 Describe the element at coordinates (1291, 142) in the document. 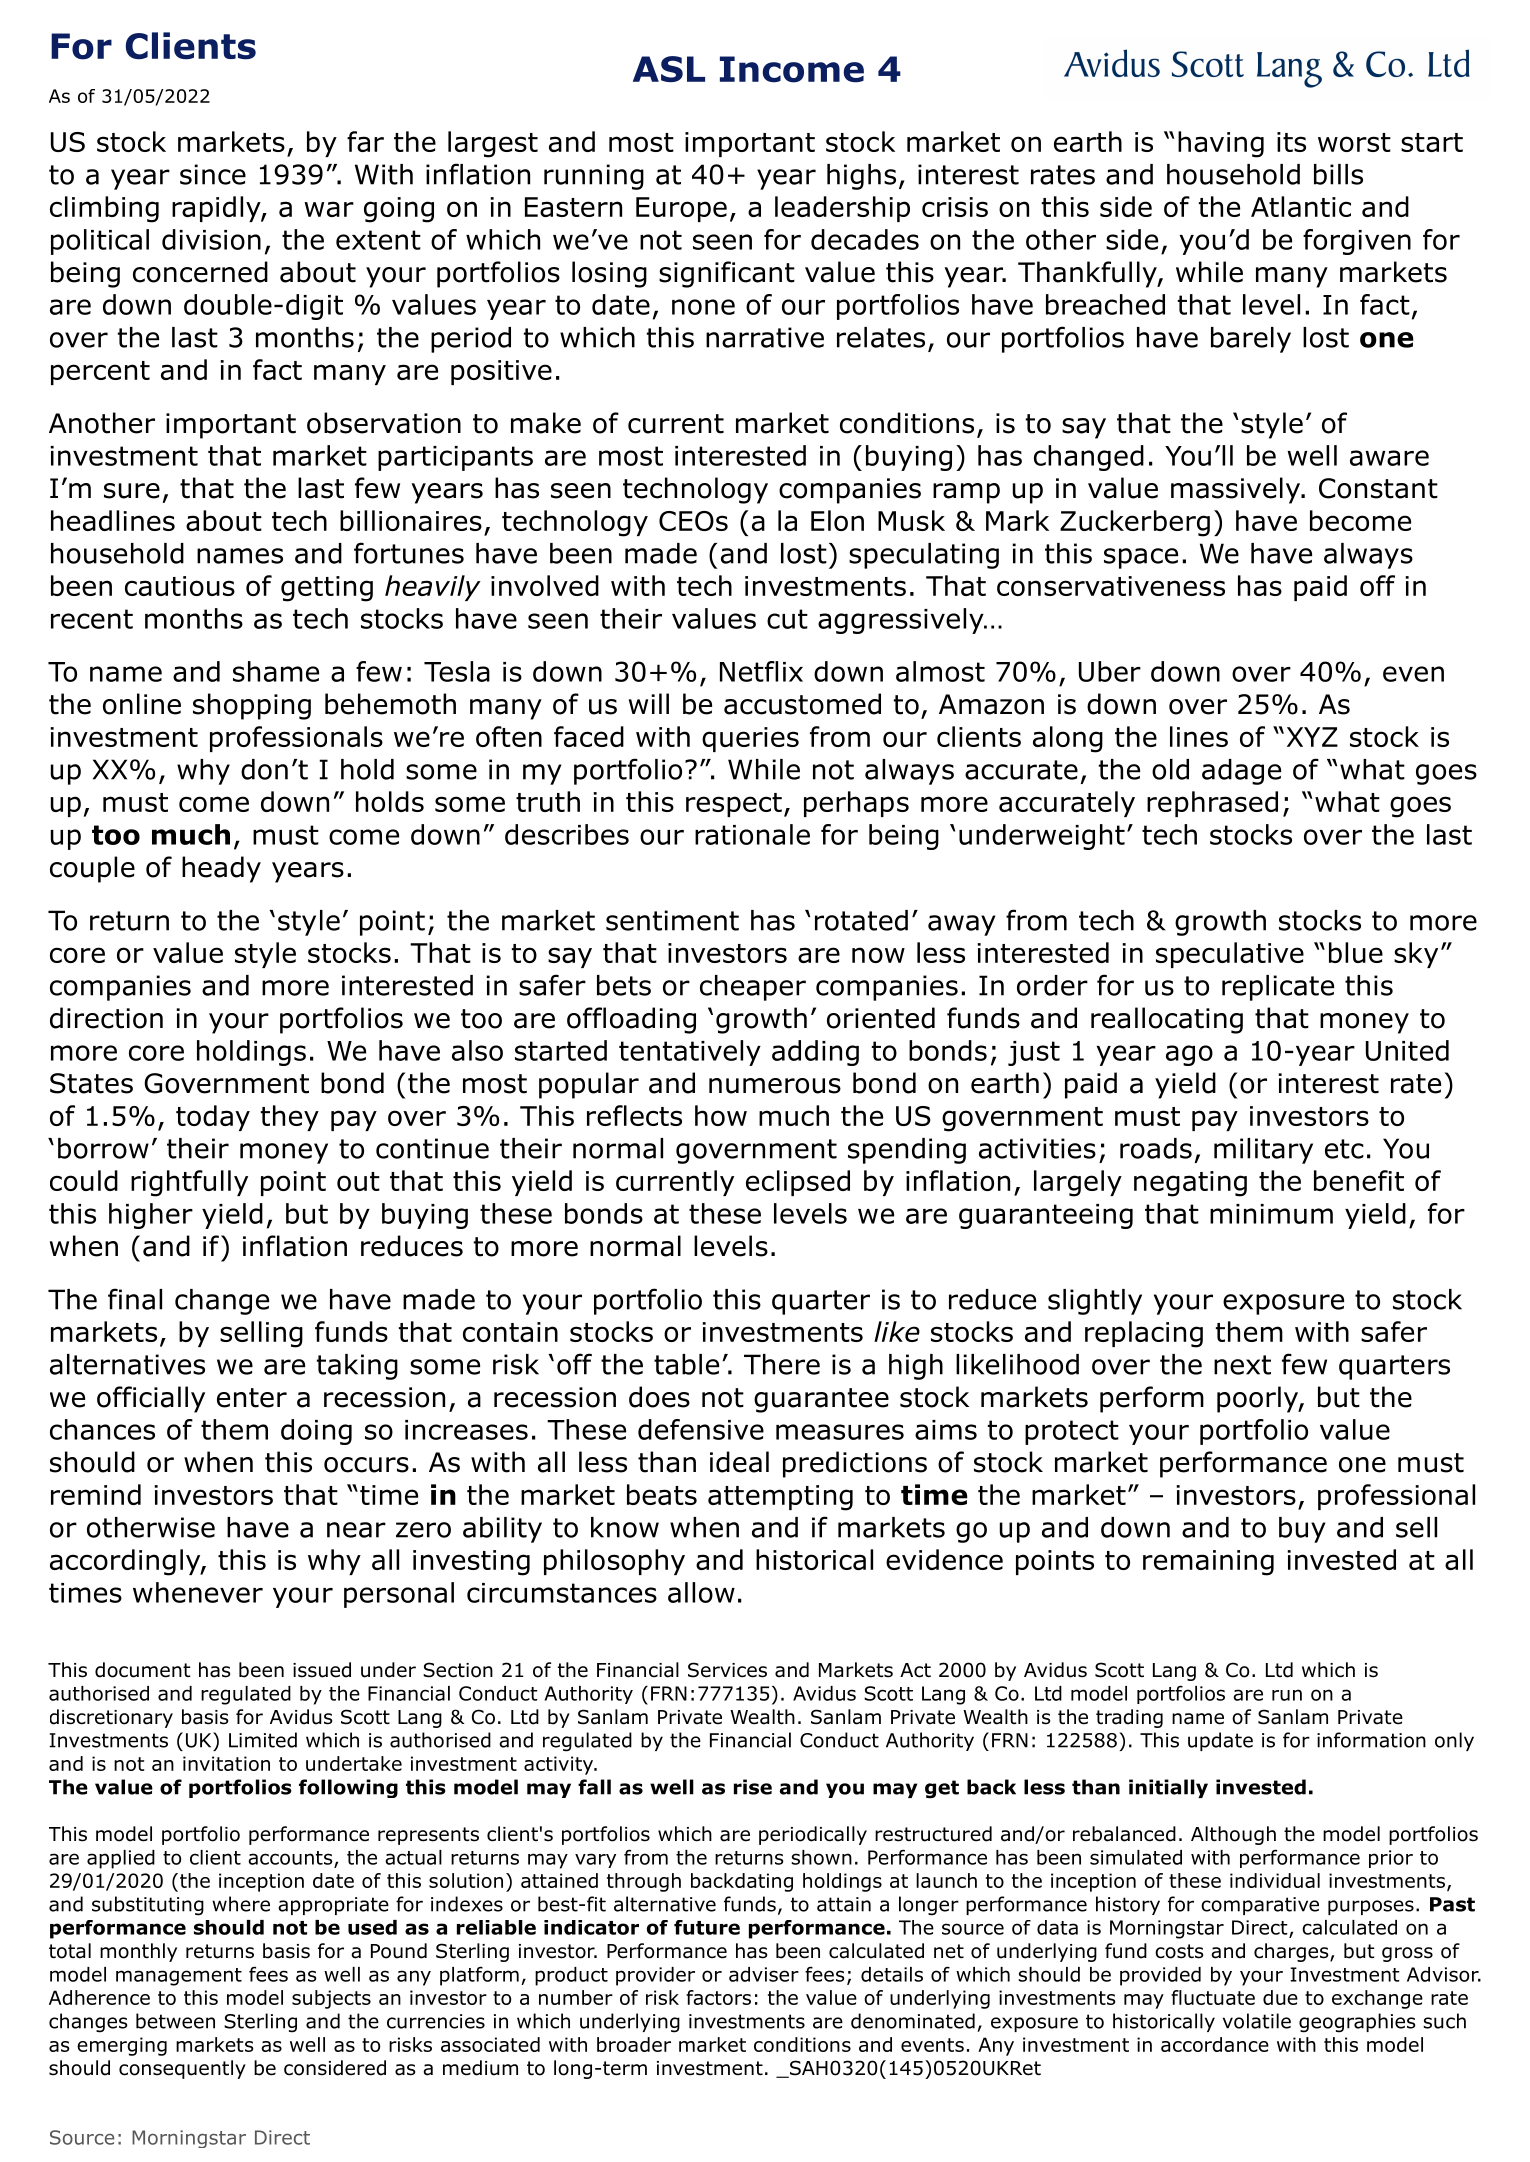

I see `its` at that location.
